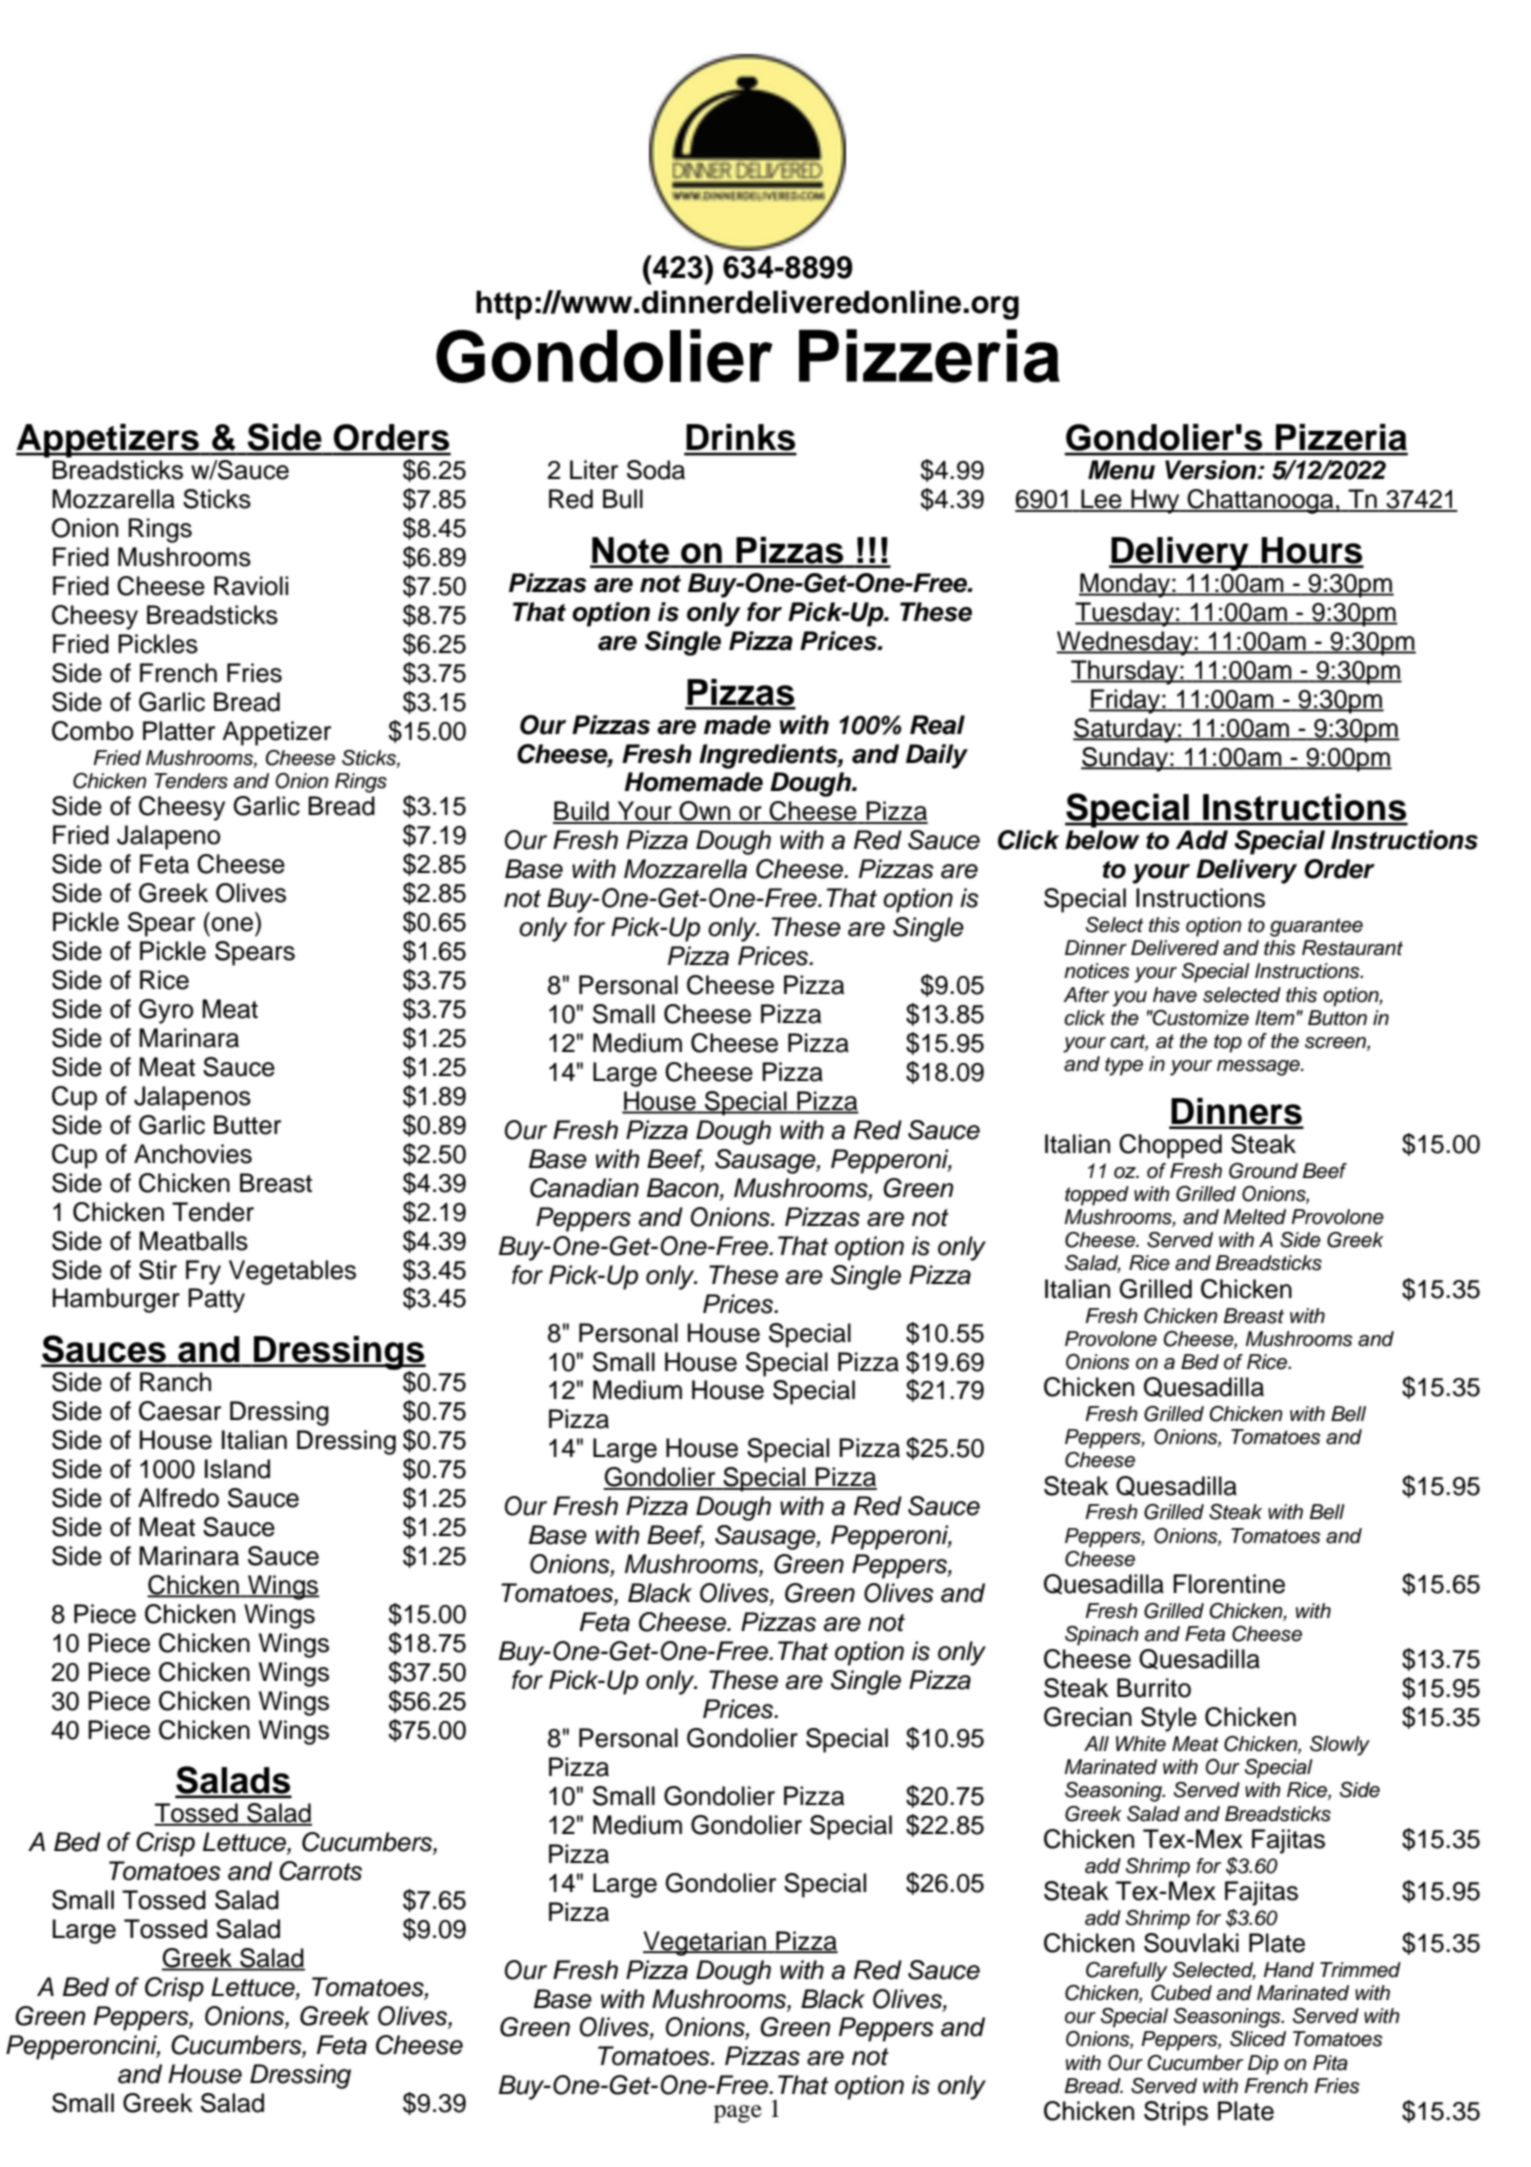 This screenshot has width=1531, height=2167. Describe the element at coordinates (1255, 1217) in the screenshot. I see `Melted` at that location.
